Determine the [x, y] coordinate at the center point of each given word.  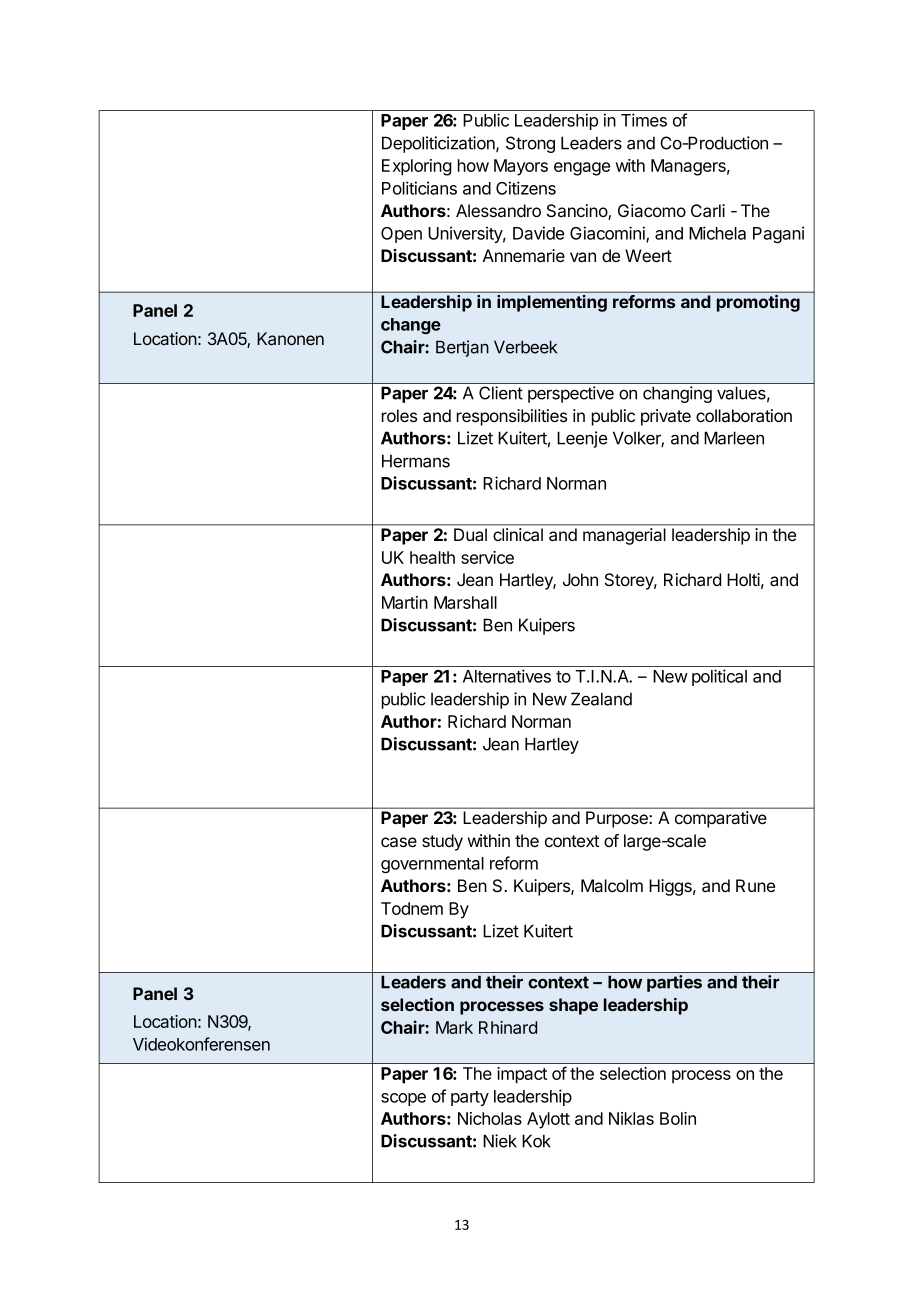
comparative [721, 819]
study [442, 842]
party [470, 1098]
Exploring [416, 167]
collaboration [744, 416]
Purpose [617, 819]
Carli [708, 211]
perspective [571, 394]
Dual [470, 534]
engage [582, 169]
